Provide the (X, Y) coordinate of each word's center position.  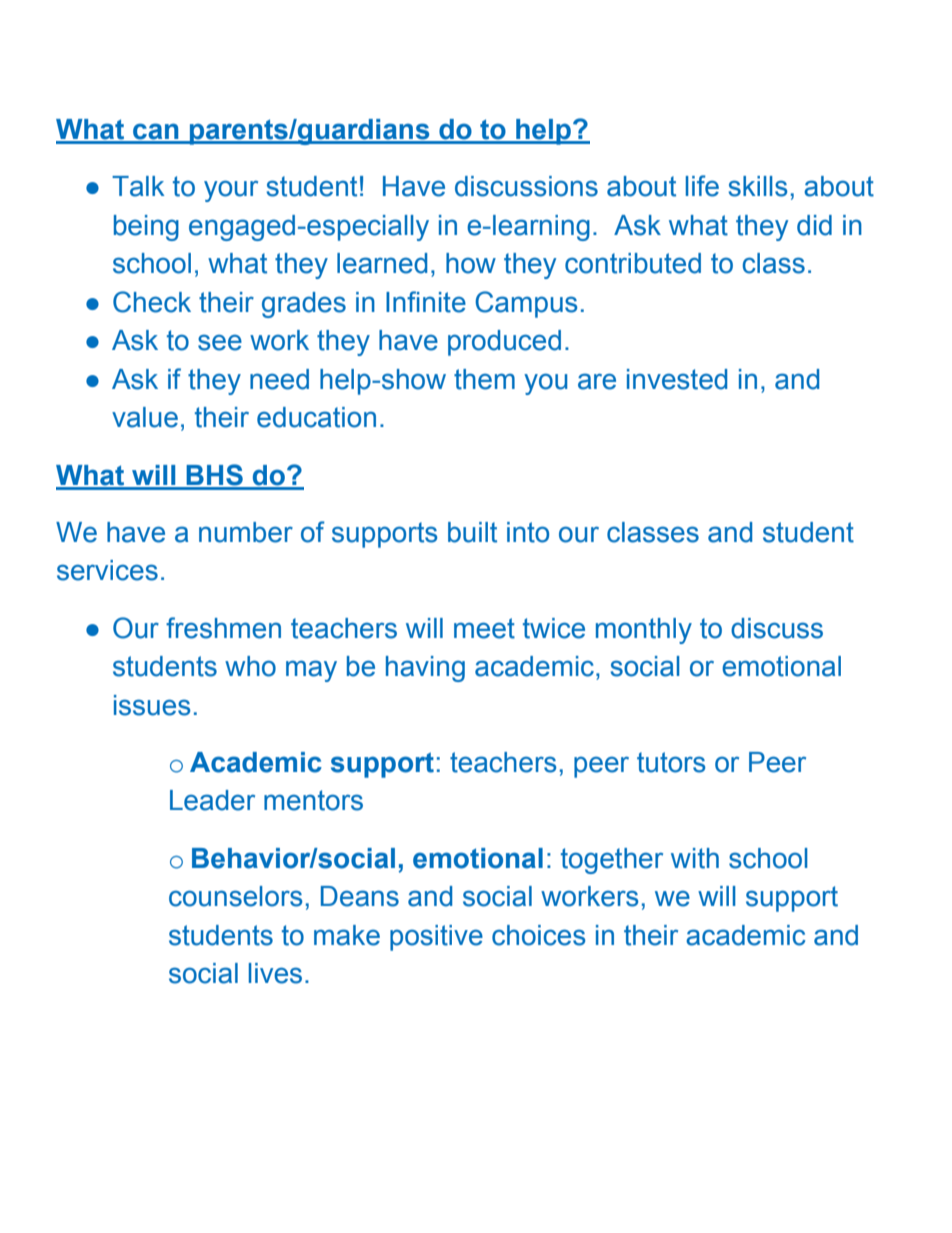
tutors (671, 762)
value (145, 417)
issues (152, 705)
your (231, 191)
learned (382, 263)
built (472, 532)
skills (757, 186)
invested (677, 379)
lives (275, 973)
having (425, 669)
